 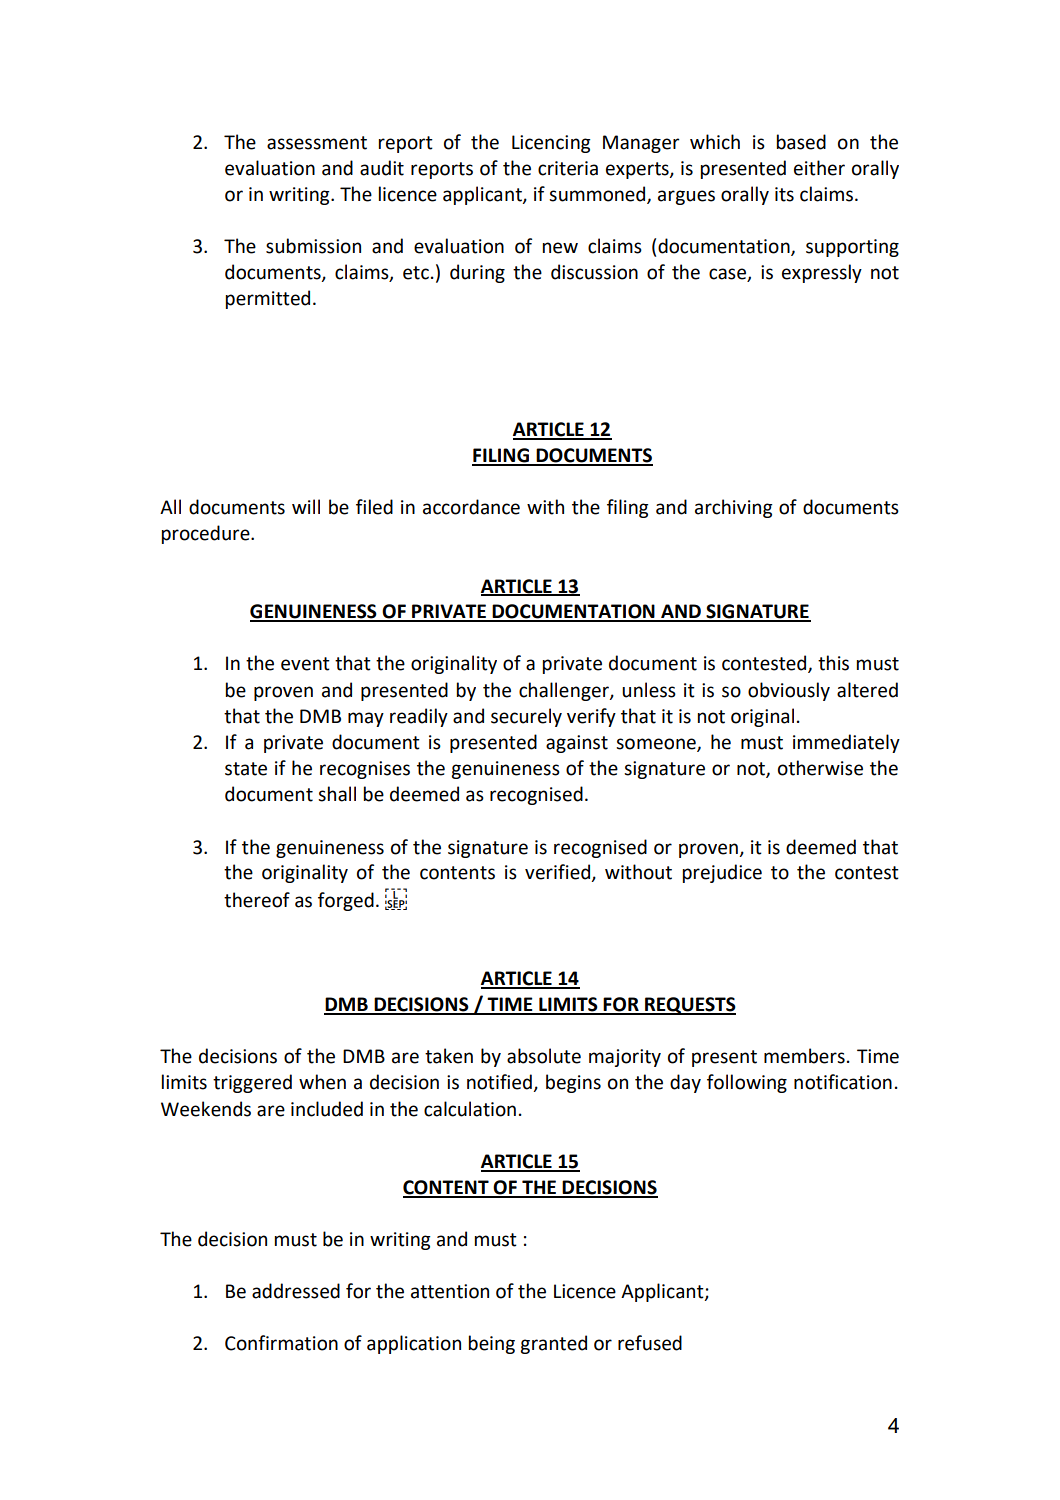 What do you see at coordinates (734, 508) in the screenshot?
I see `archiving` at bounding box center [734, 508].
